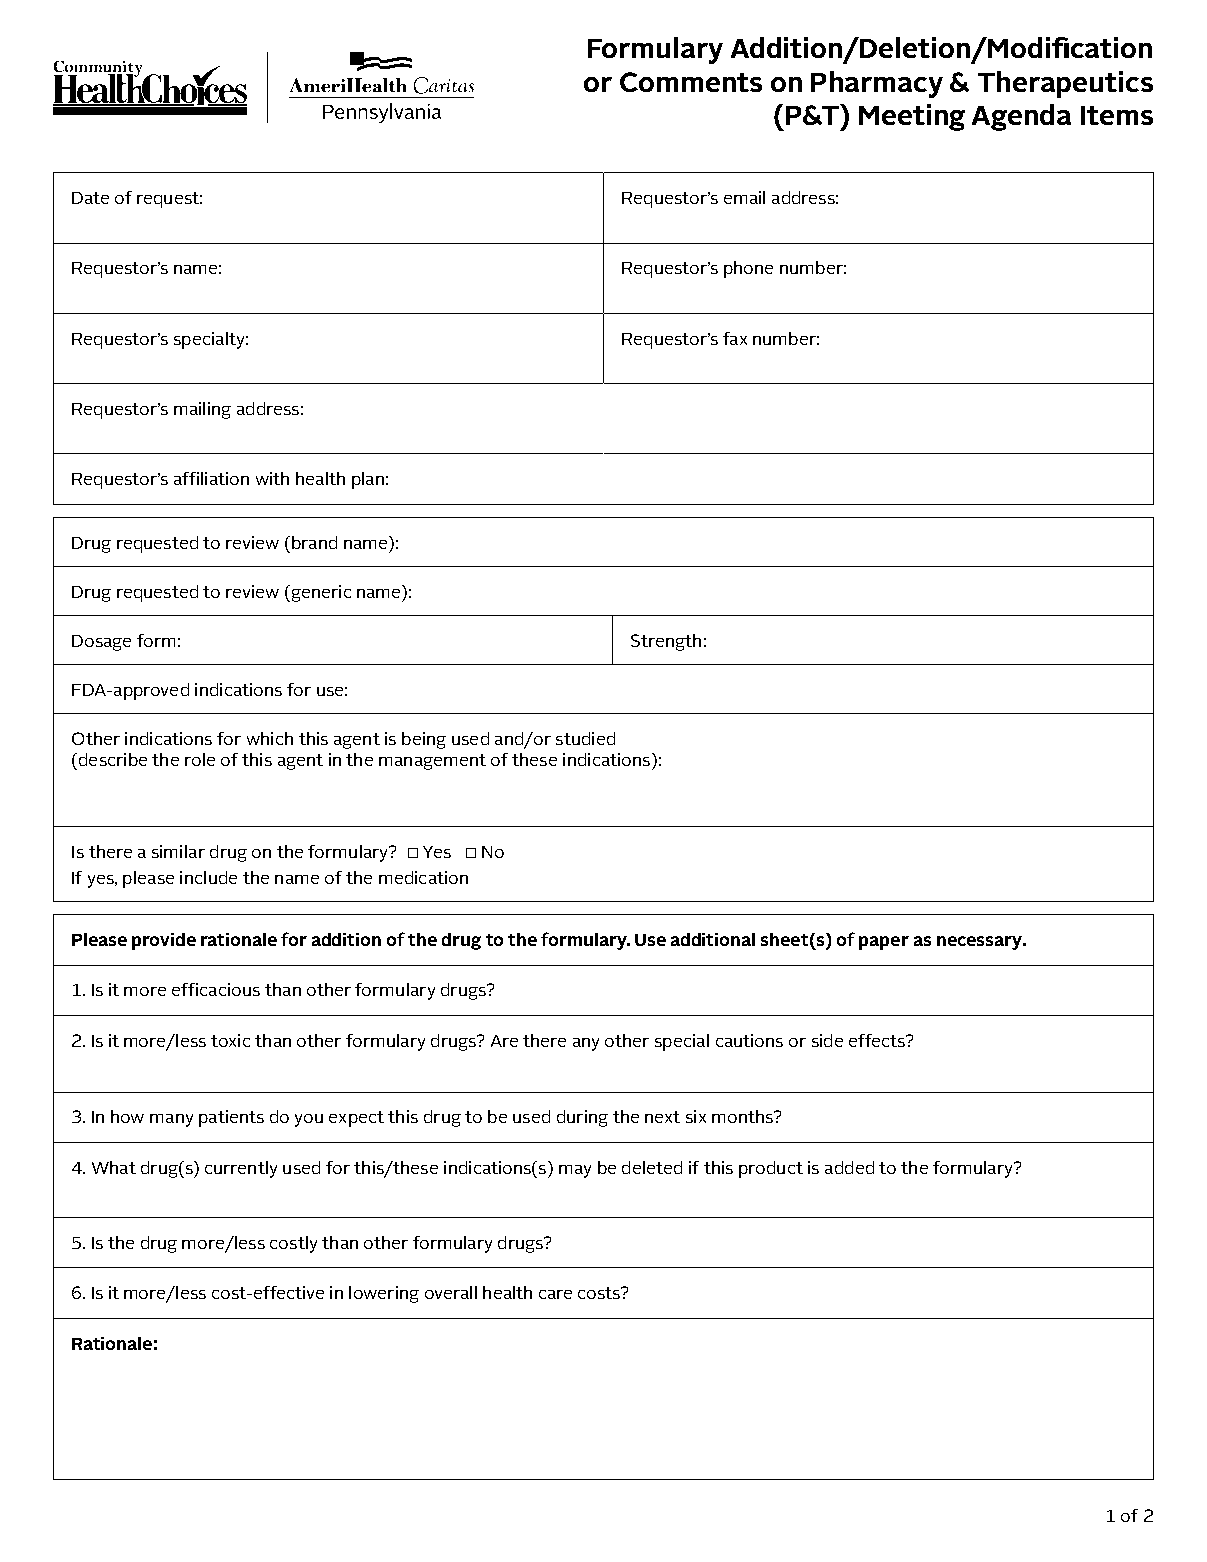 Image resolution: width=1207 pixels, height=1562 pixels. I want to click on Date, so click(90, 198).
